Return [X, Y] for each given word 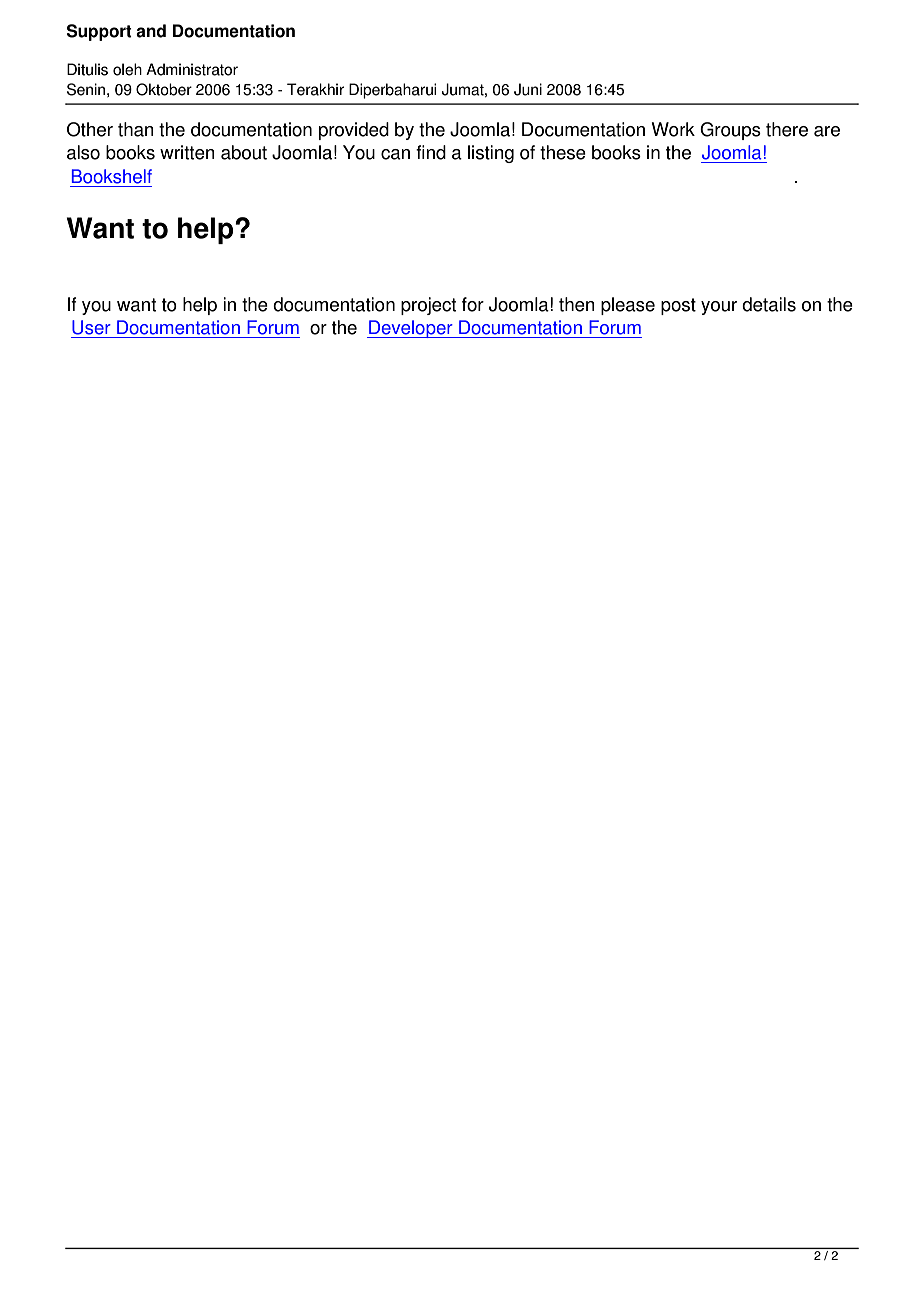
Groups [730, 131]
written [187, 152]
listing [491, 154]
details [769, 304]
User [91, 327]
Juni [528, 89]
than [136, 129]
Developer [411, 329]
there [787, 129]
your [719, 308]
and [151, 31]
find [431, 152]
